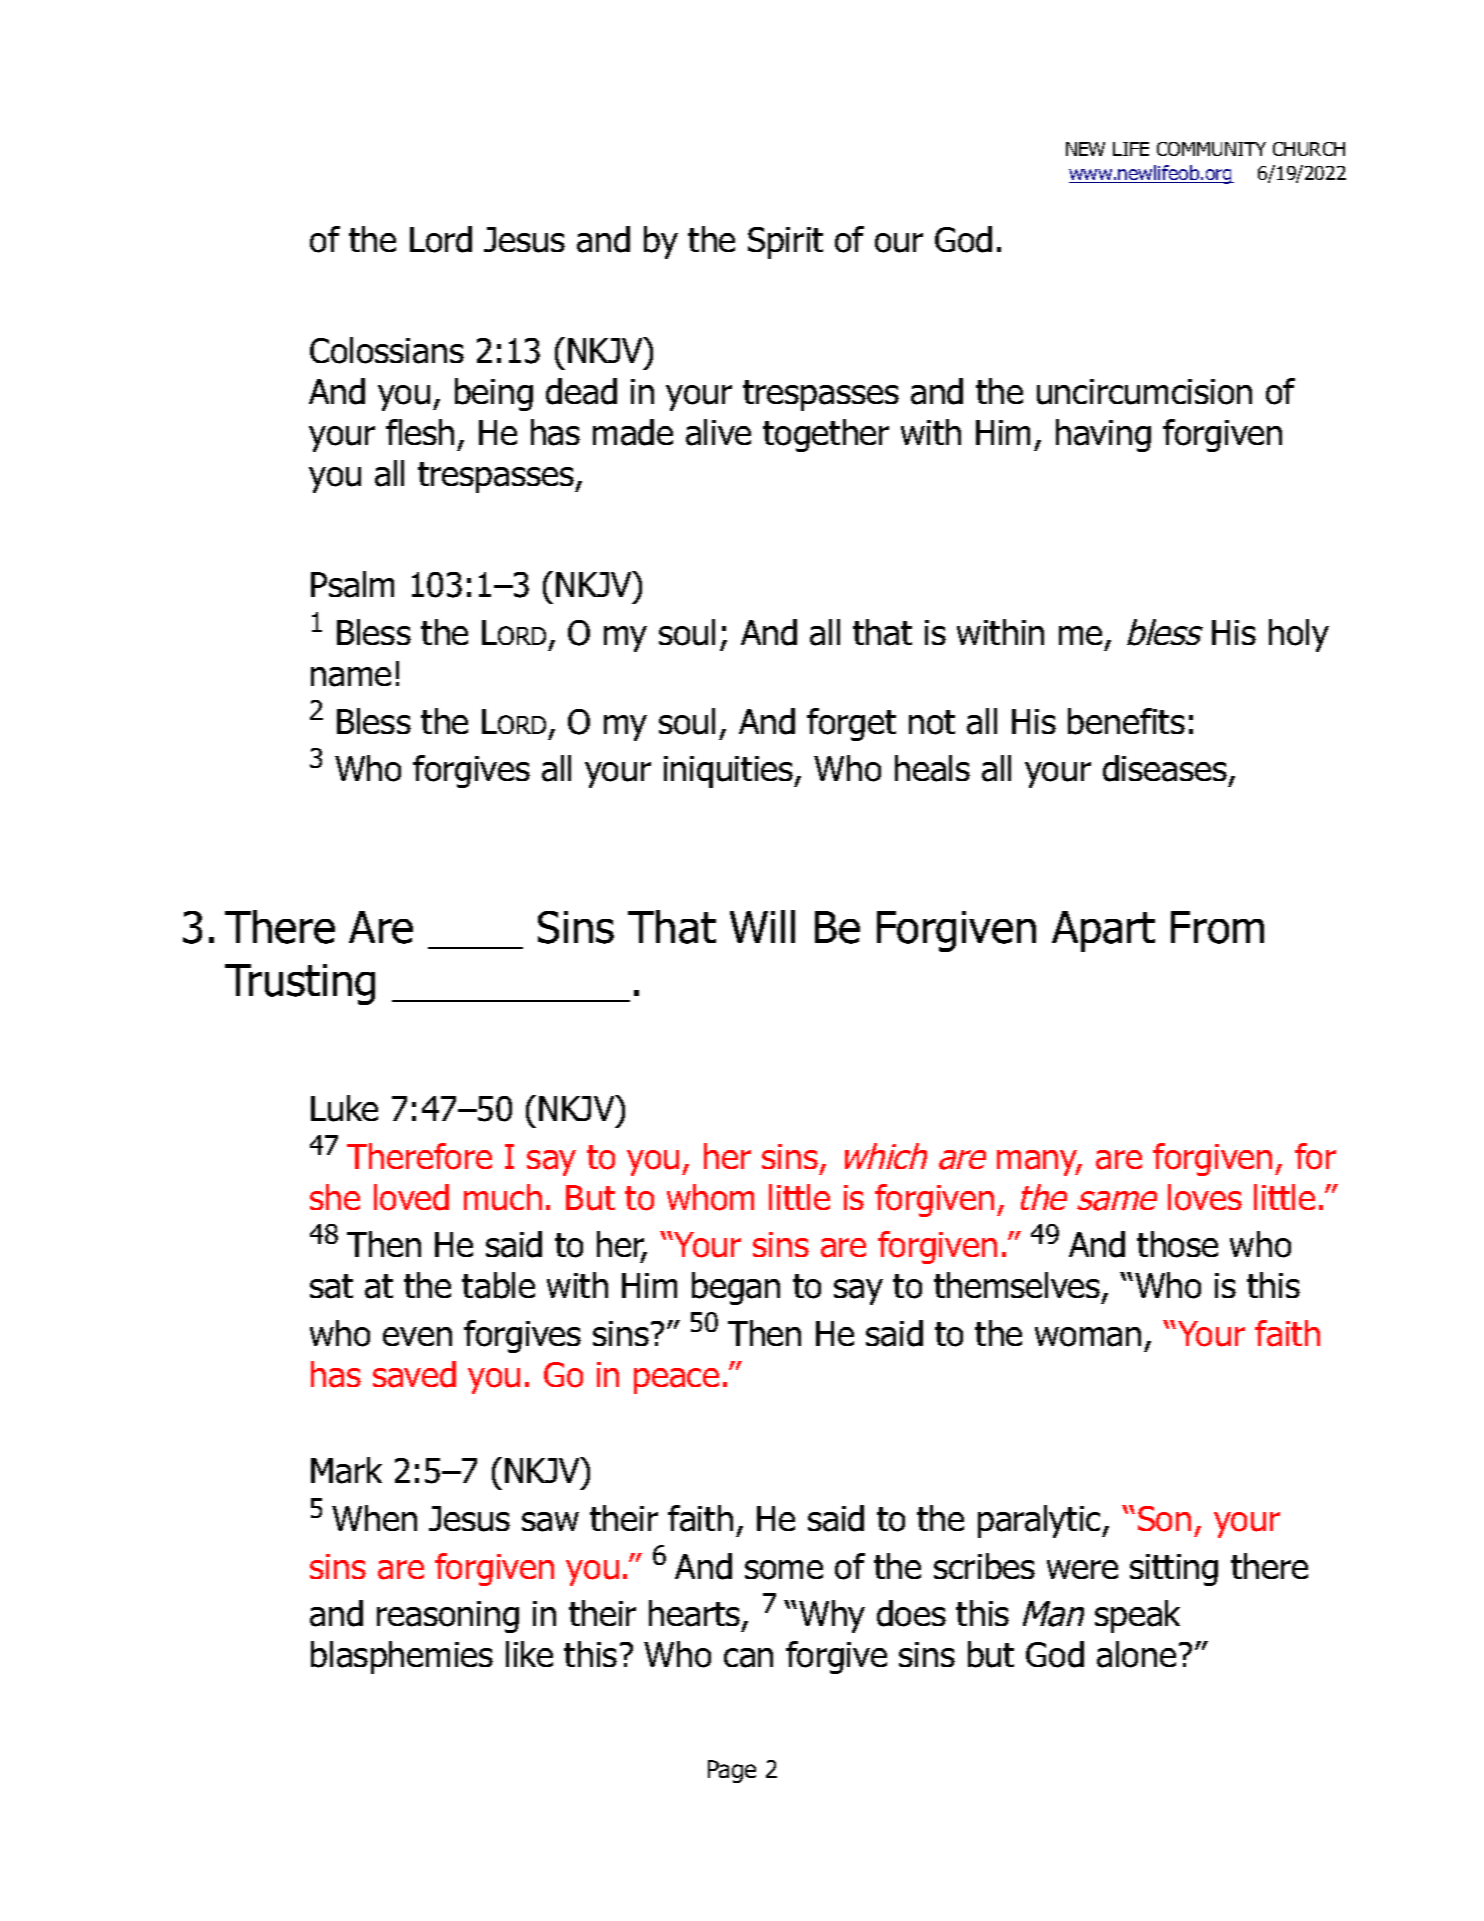 Image resolution: width=1484 pixels, height=1921 pixels. Describe the element at coordinates (1217, 927) in the screenshot. I see `From` at that location.
